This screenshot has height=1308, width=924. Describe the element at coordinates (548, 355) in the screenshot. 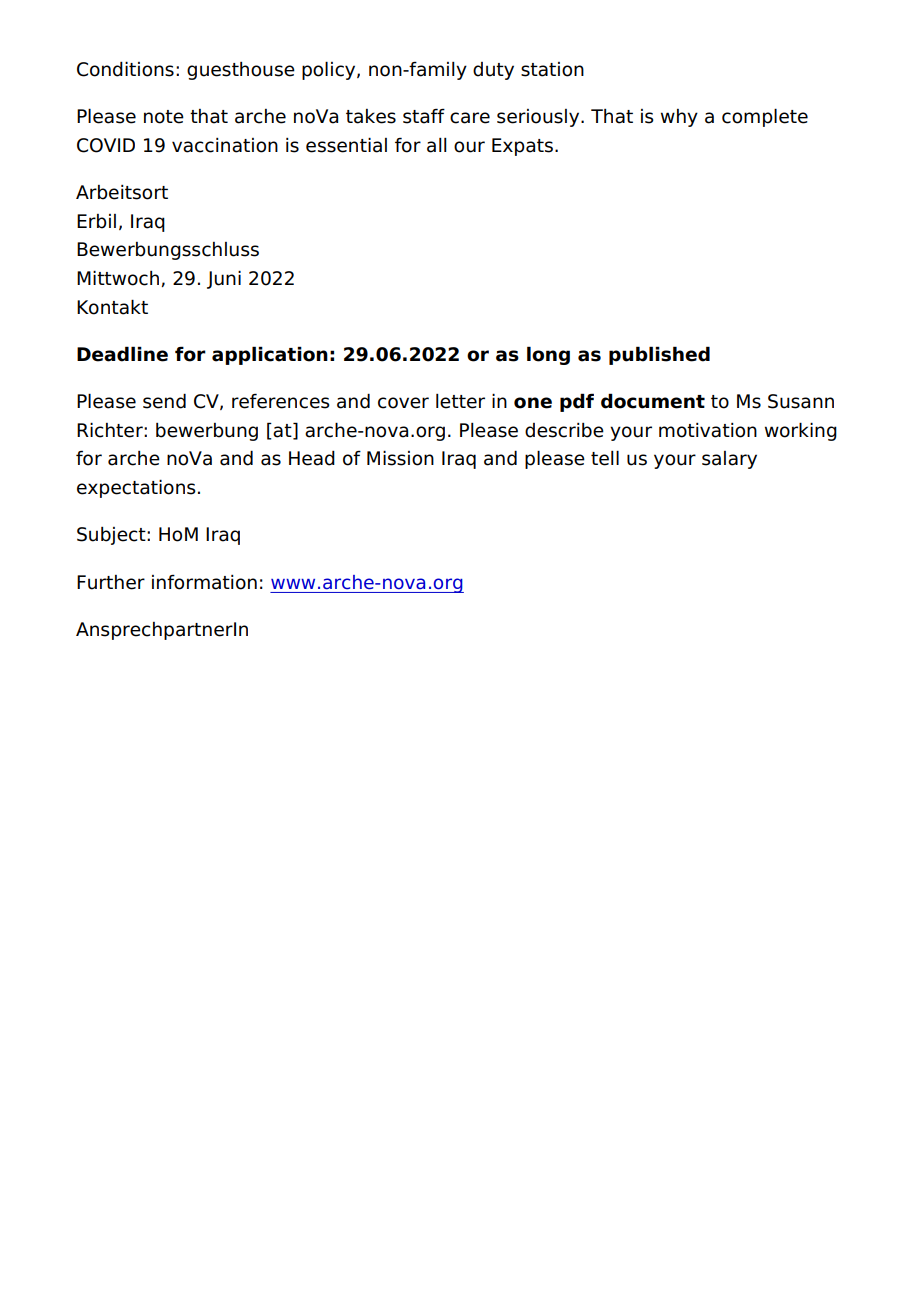

I see `long` at that location.
